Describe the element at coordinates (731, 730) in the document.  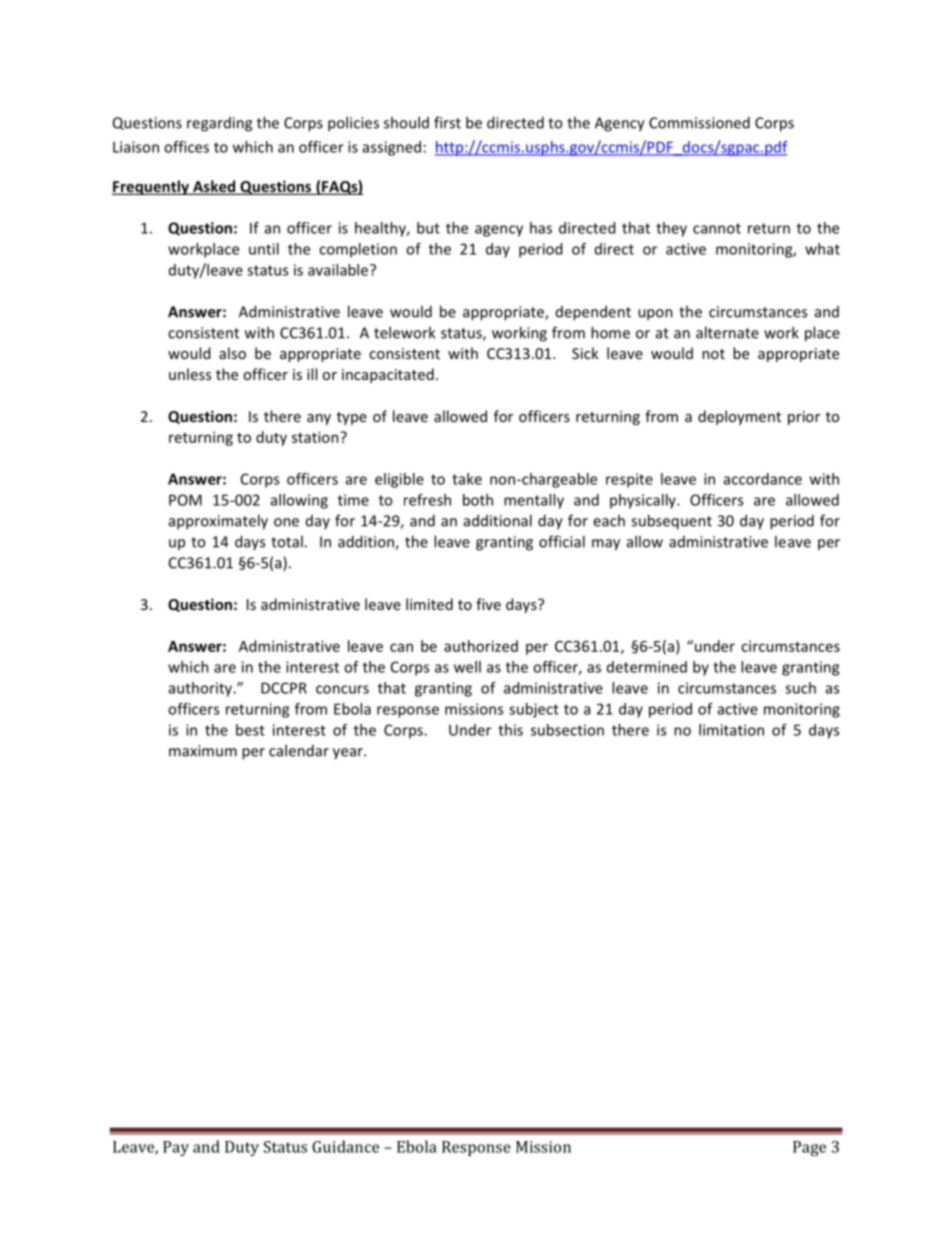
I see `limitation` at that location.
